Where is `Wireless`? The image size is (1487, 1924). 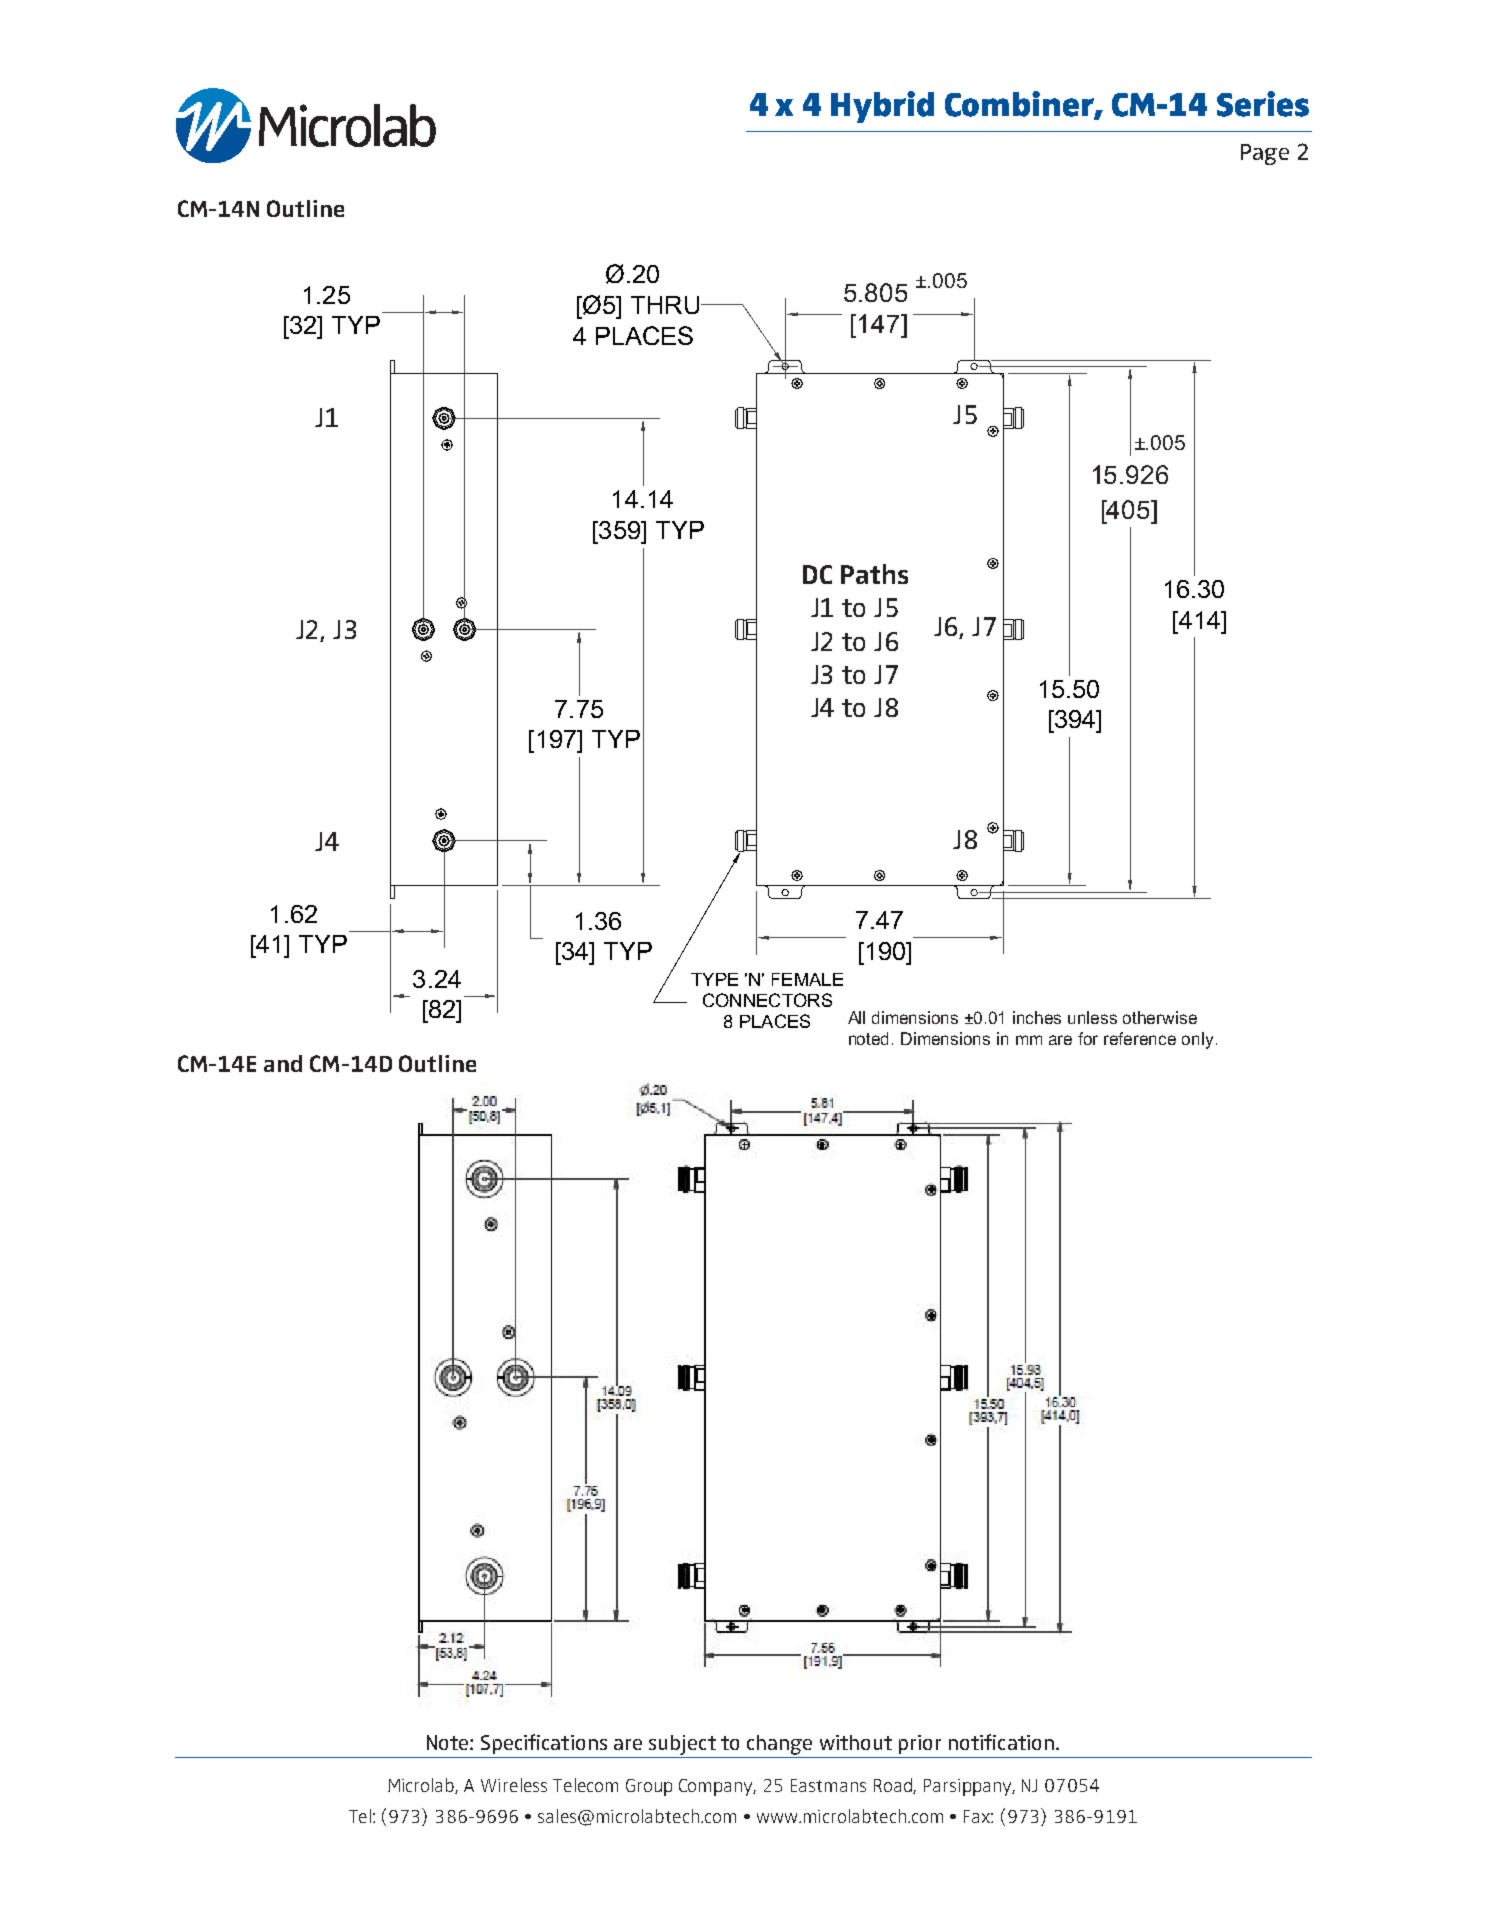
Wireless is located at coordinates (514, 1785).
